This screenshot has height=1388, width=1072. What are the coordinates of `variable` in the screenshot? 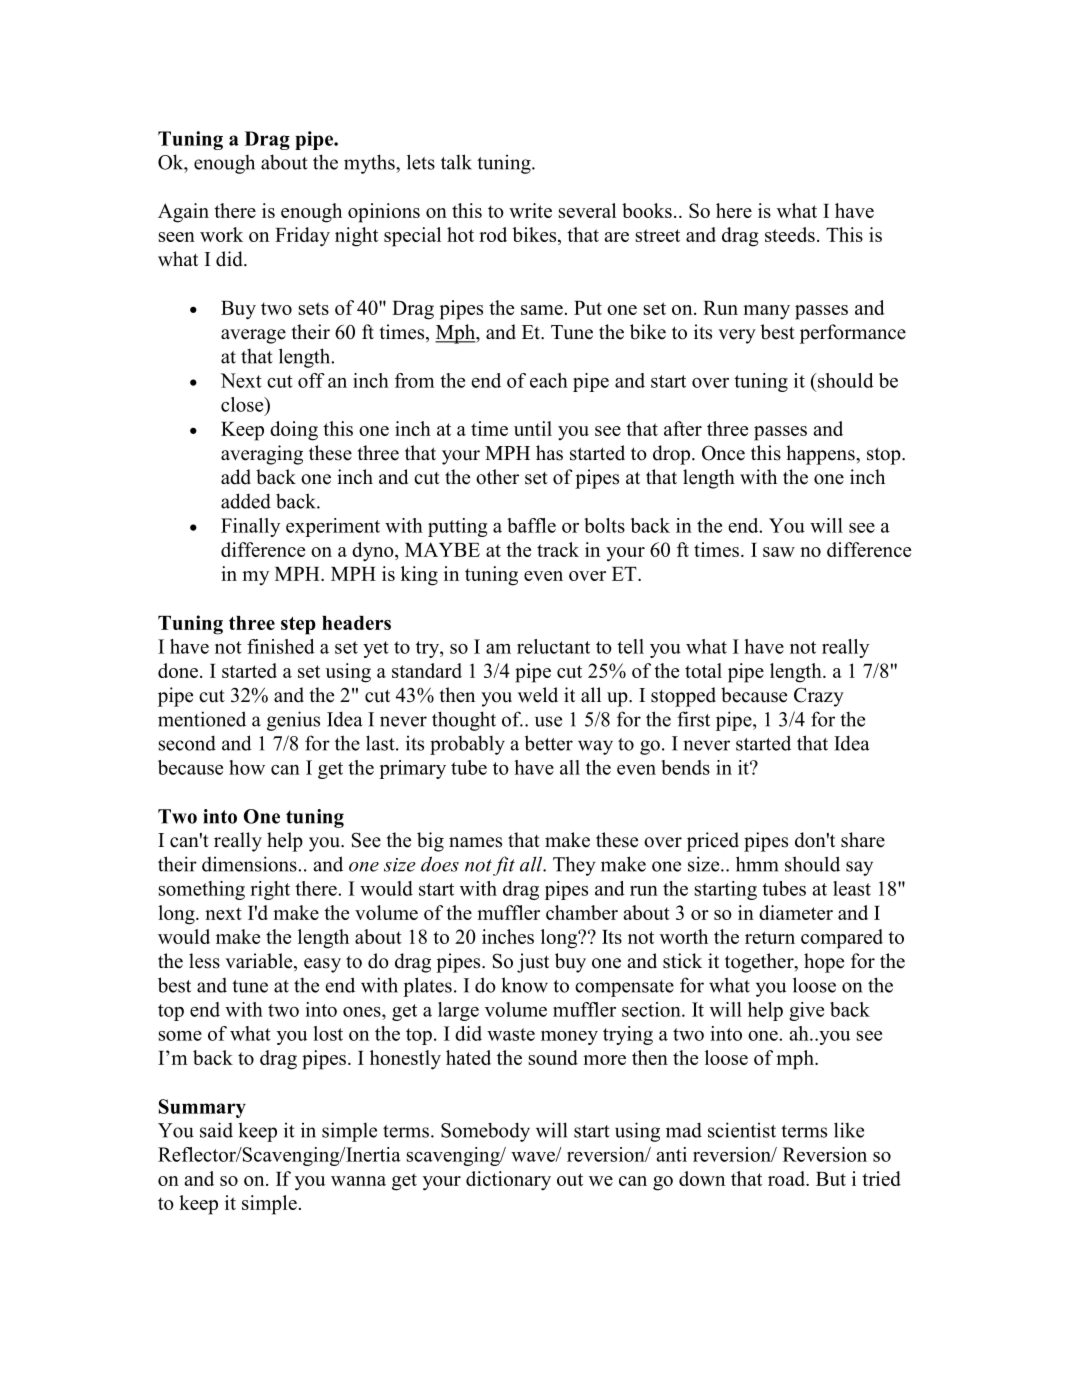 It's located at (260, 962).
